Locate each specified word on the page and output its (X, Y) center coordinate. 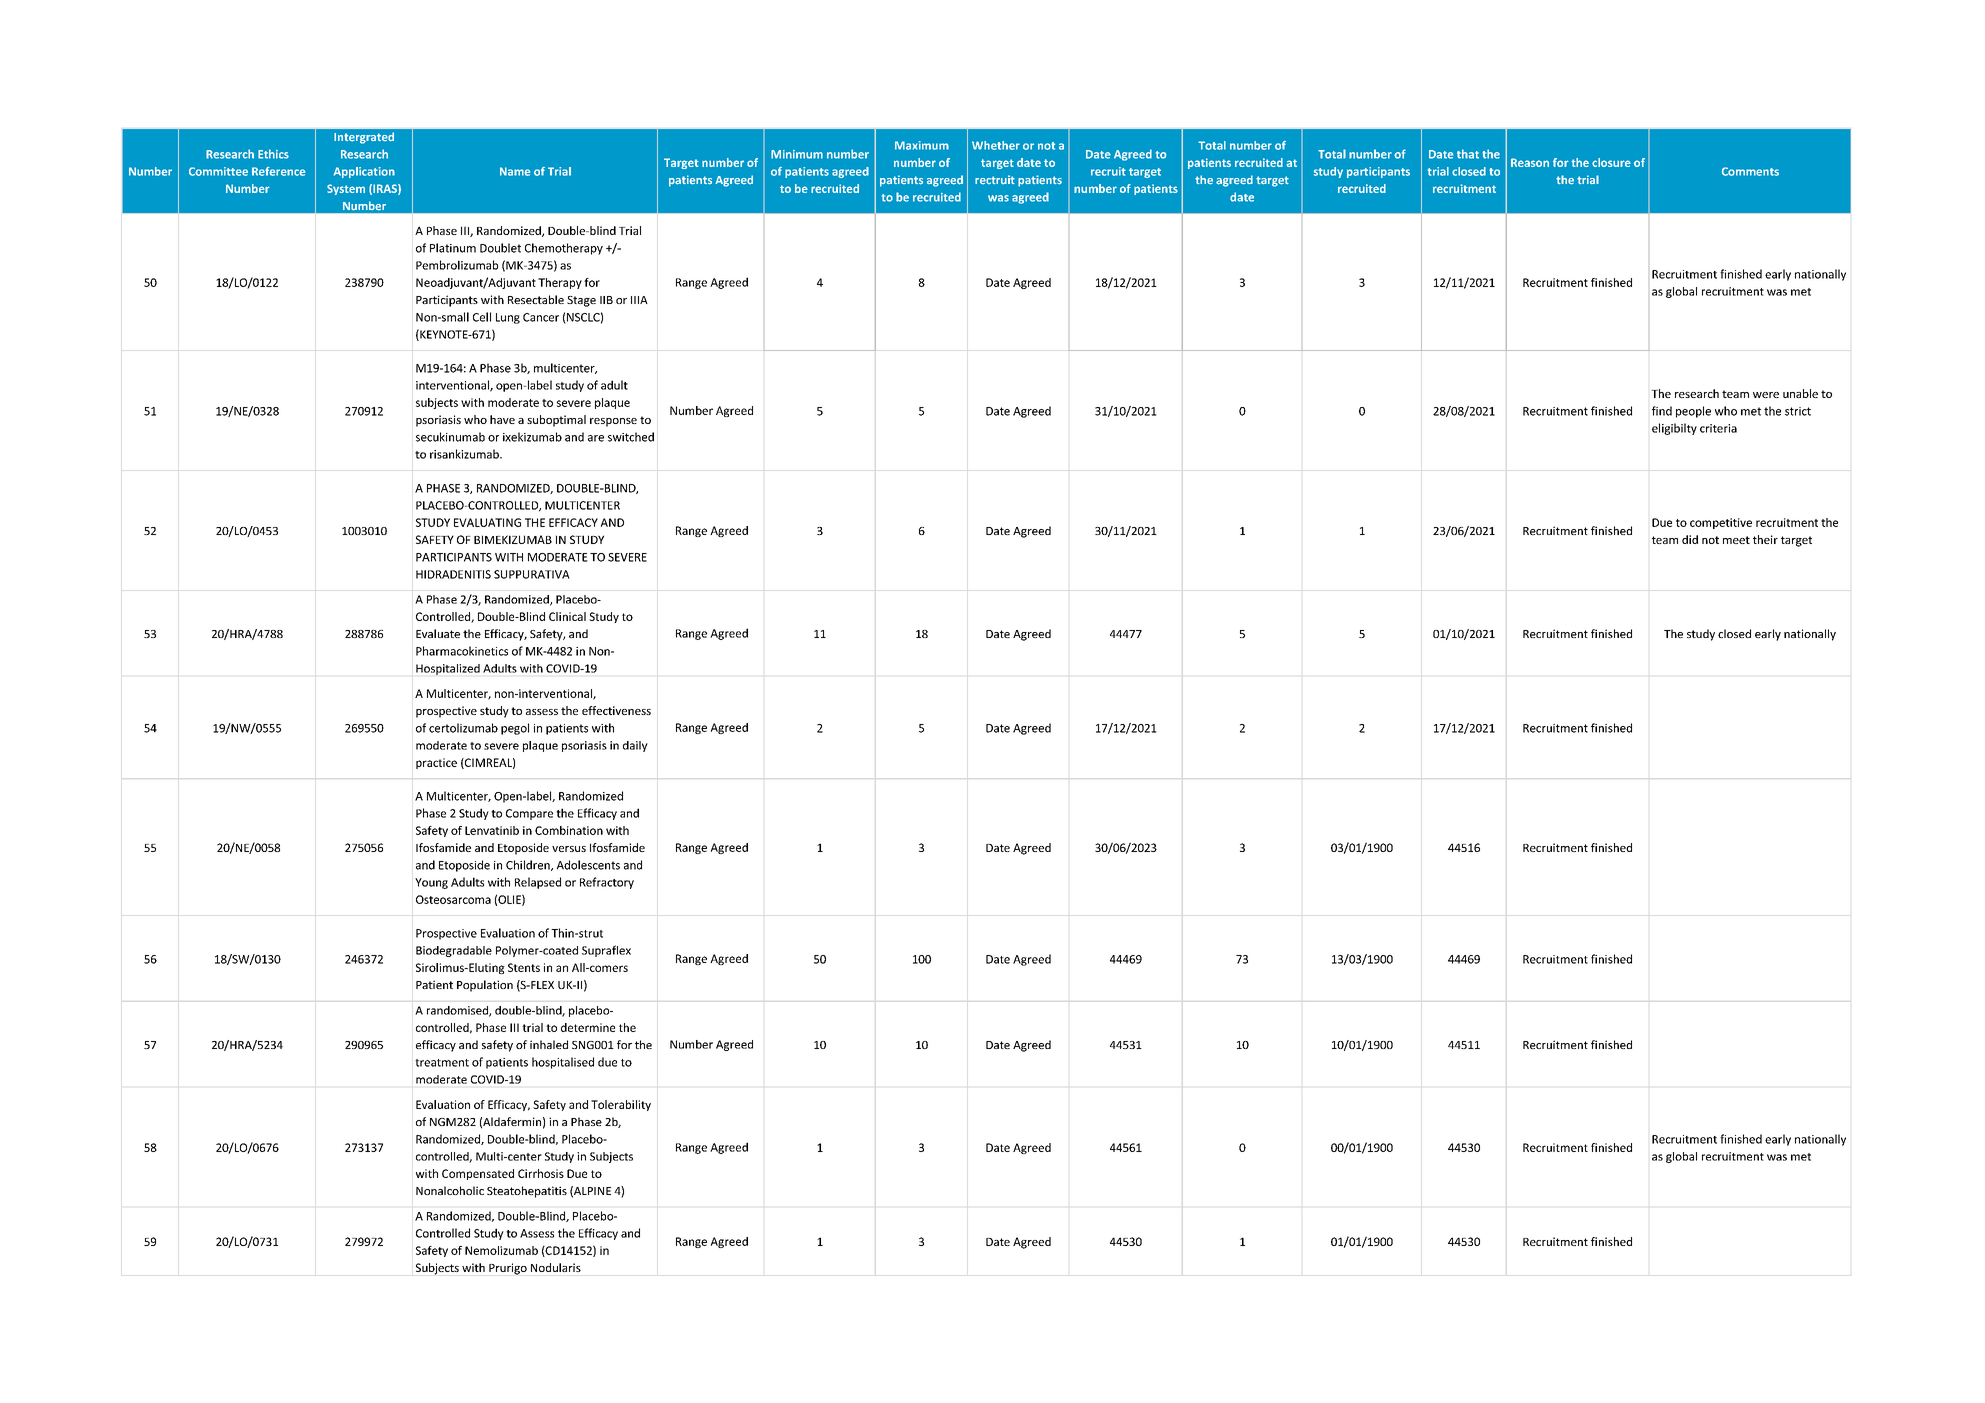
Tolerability (621, 1105)
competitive (1721, 523)
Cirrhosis (541, 1173)
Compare (529, 814)
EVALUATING (487, 522)
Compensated (478, 1174)
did (1690, 539)
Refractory (607, 883)
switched (631, 437)
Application (364, 172)
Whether (996, 145)
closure (1611, 162)
